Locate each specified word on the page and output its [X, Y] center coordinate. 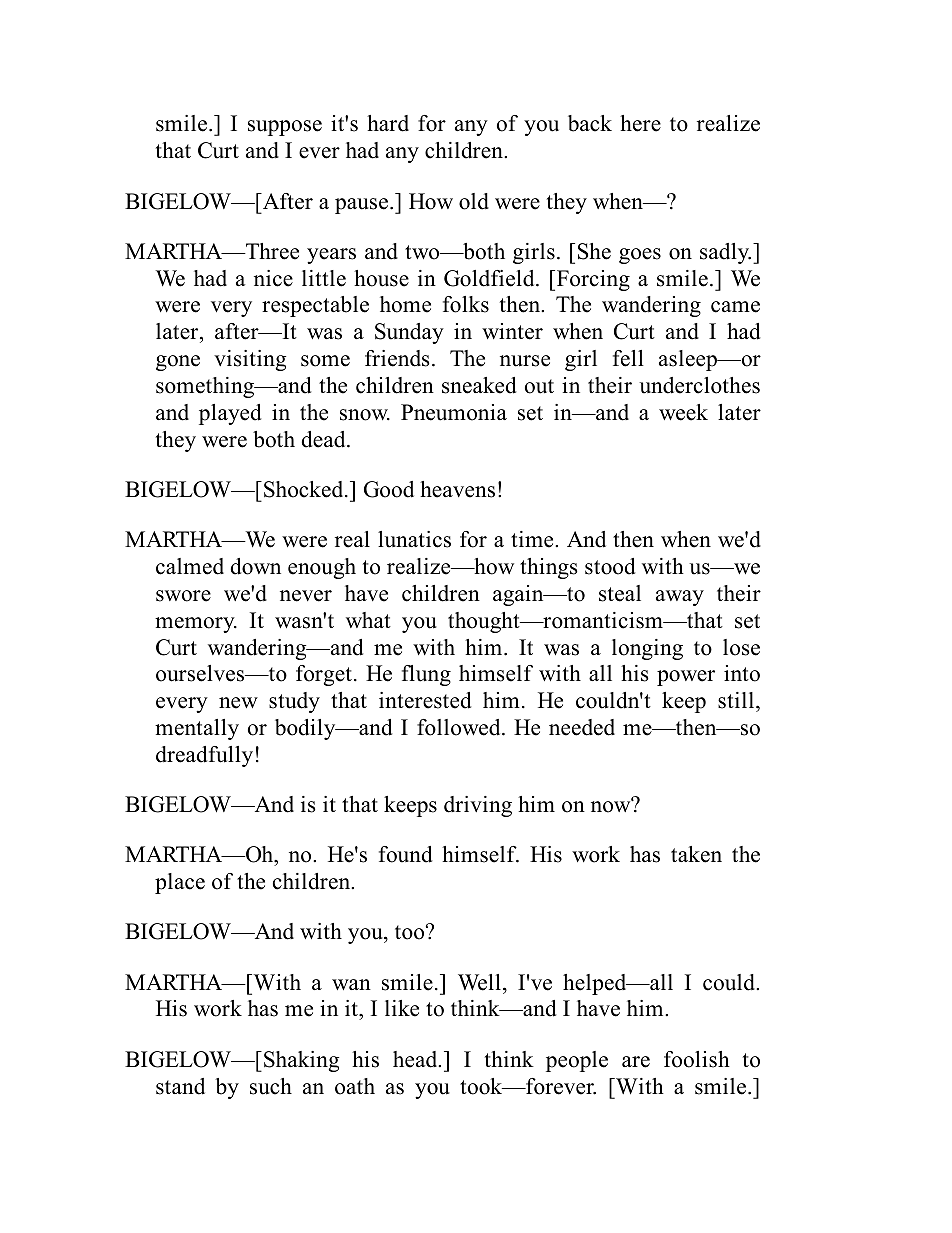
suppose [285, 128]
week [683, 412]
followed [460, 727]
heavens [457, 489]
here [640, 123]
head [416, 1059]
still [737, 702]
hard [388, 123]
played [230, 414]
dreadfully [204, 756]
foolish [697, 1059]
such [271, 1086]
